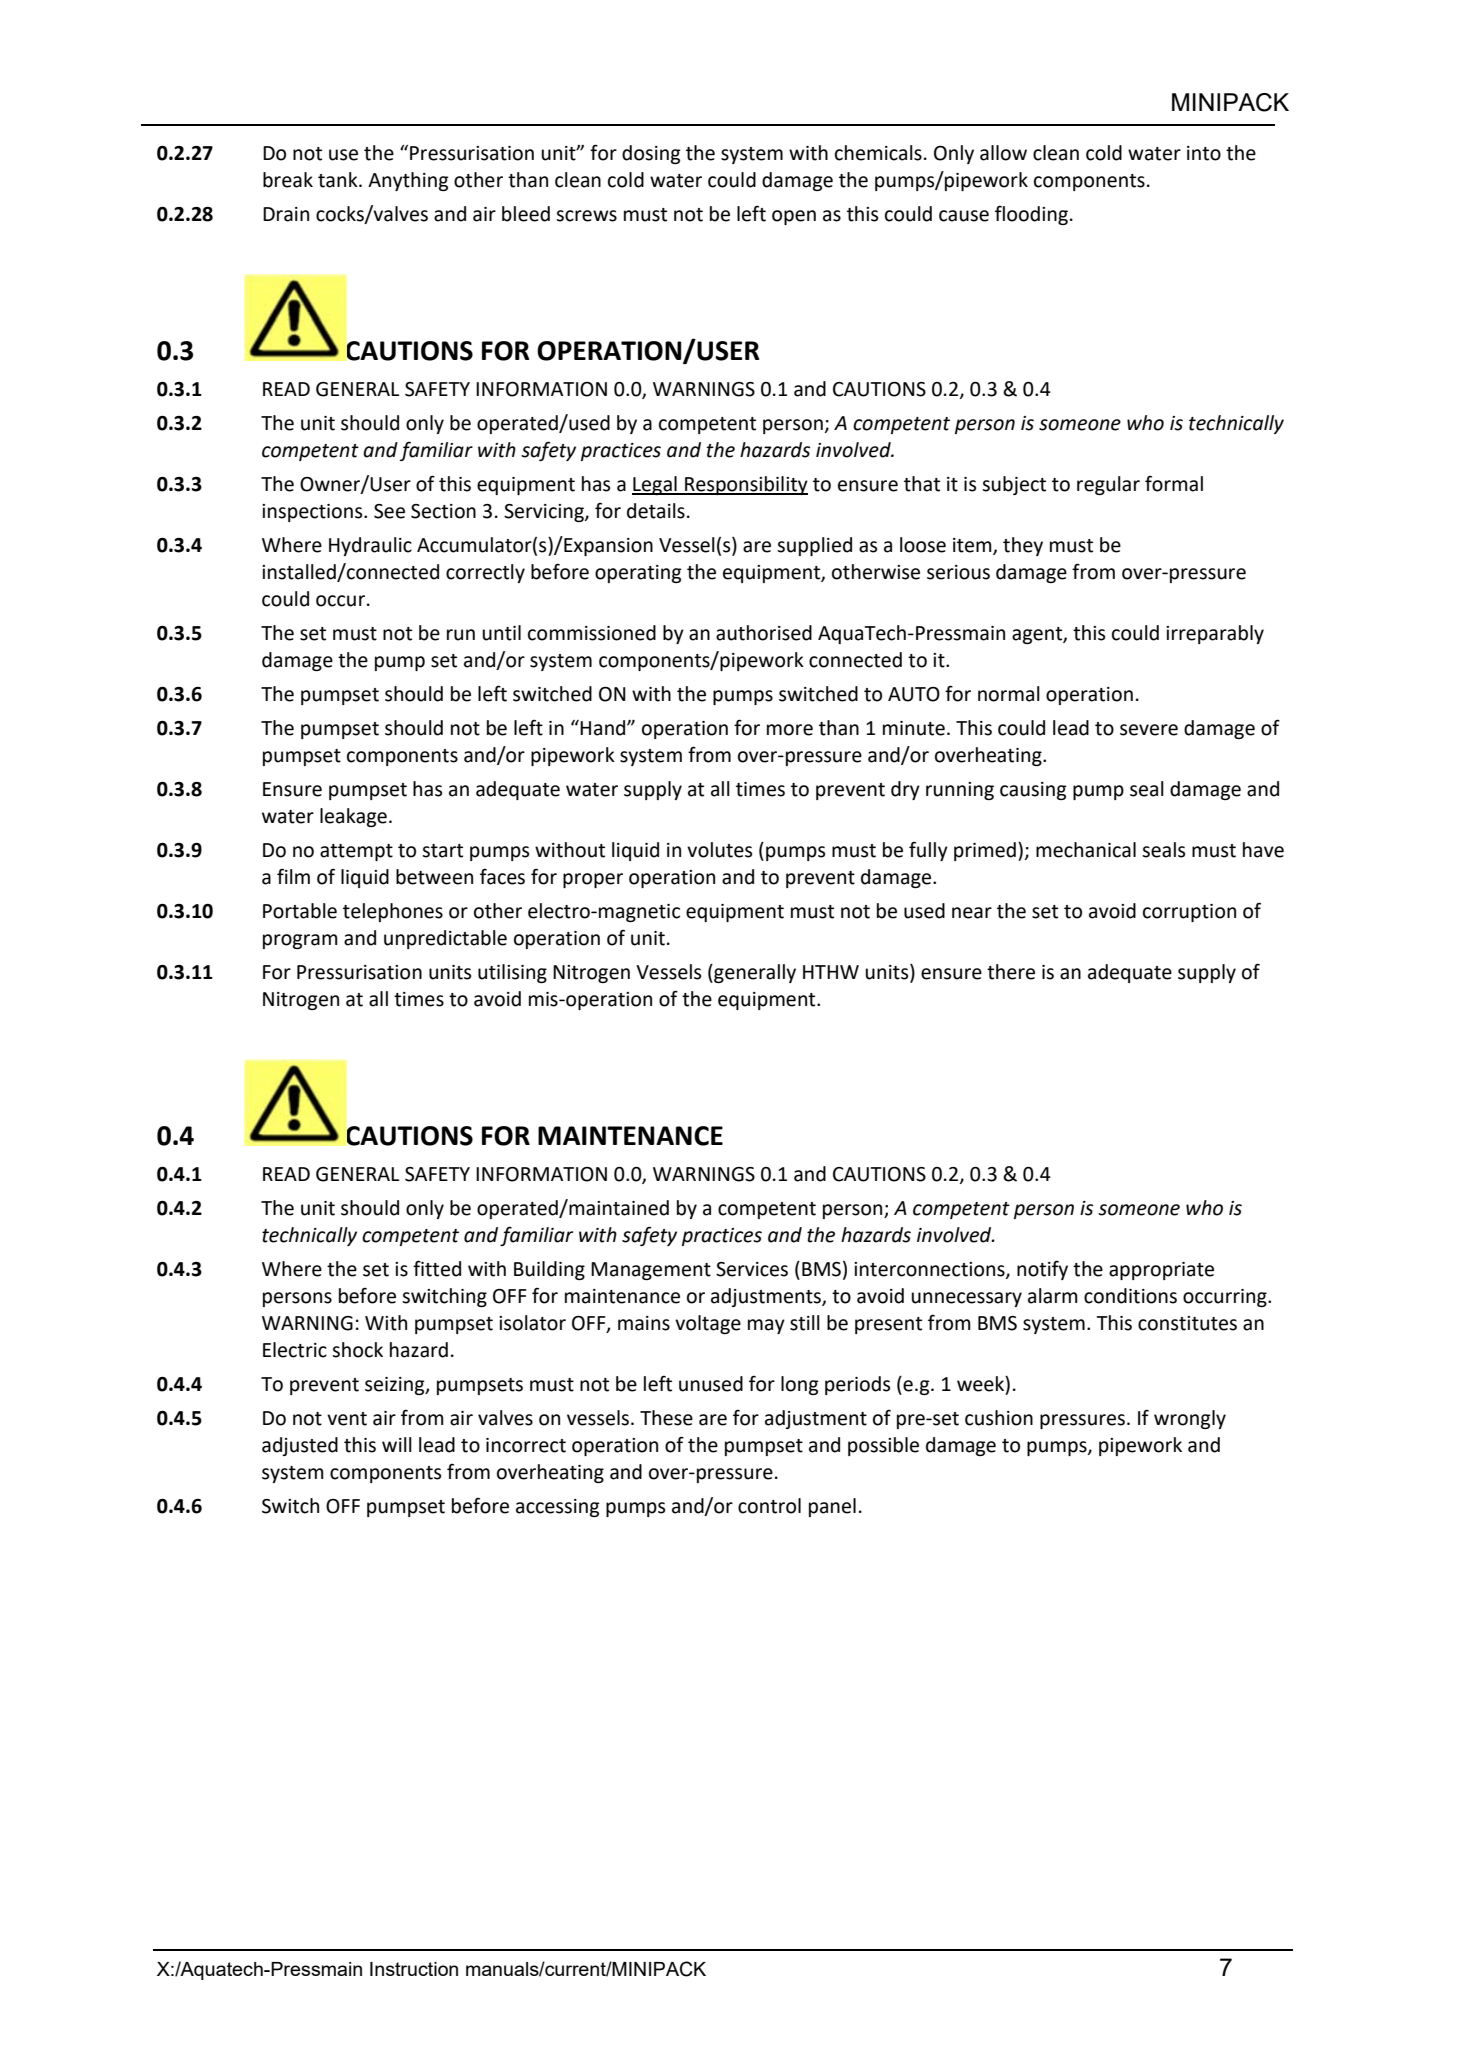 Image resolution: width=1463 pixels, height=2070 pixels. I want to click on open, so click(794, 217).
